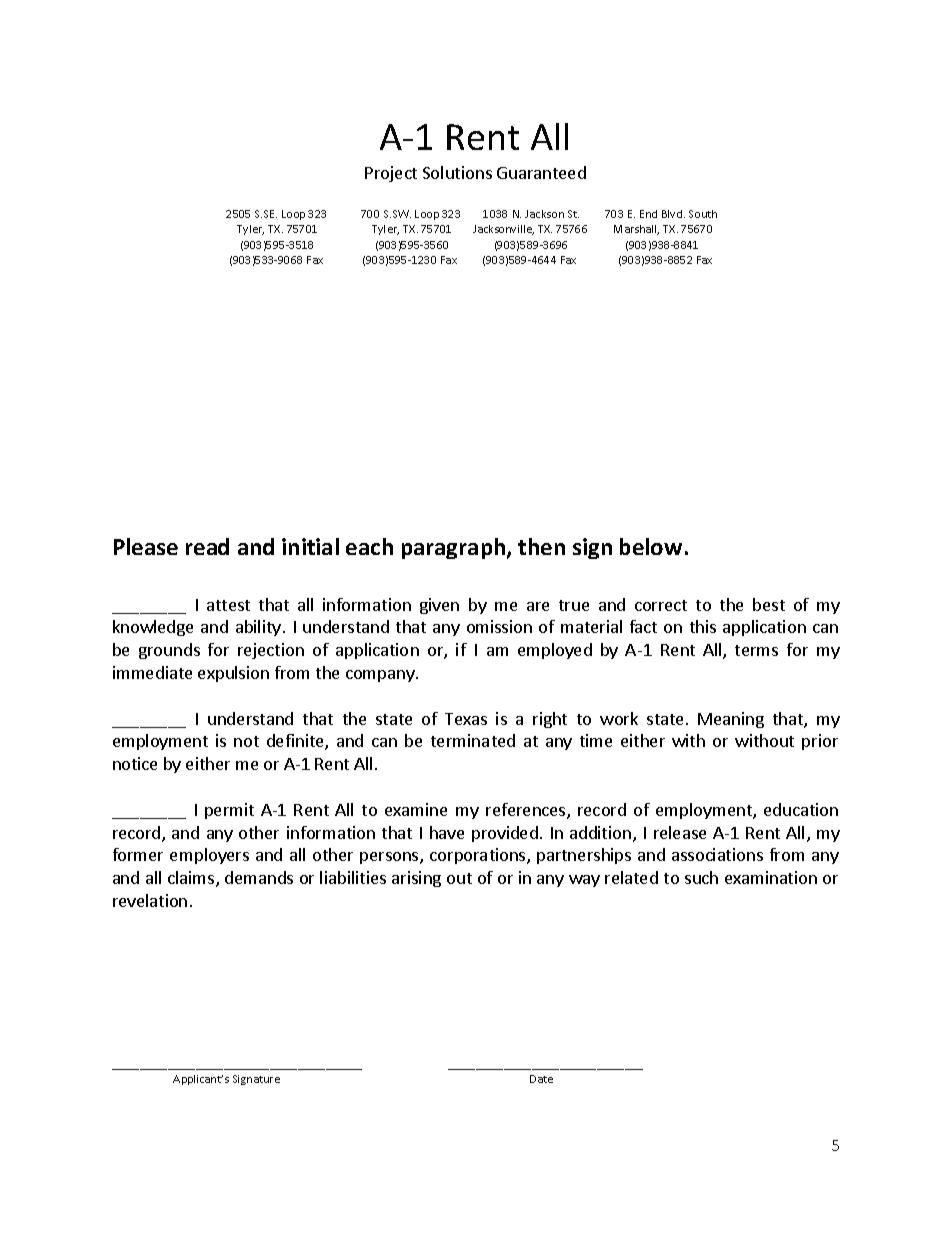  What do you see at coordinates (457, 172) in the screenshot?
I see `Solutions` at bounding box center [457, 172].
